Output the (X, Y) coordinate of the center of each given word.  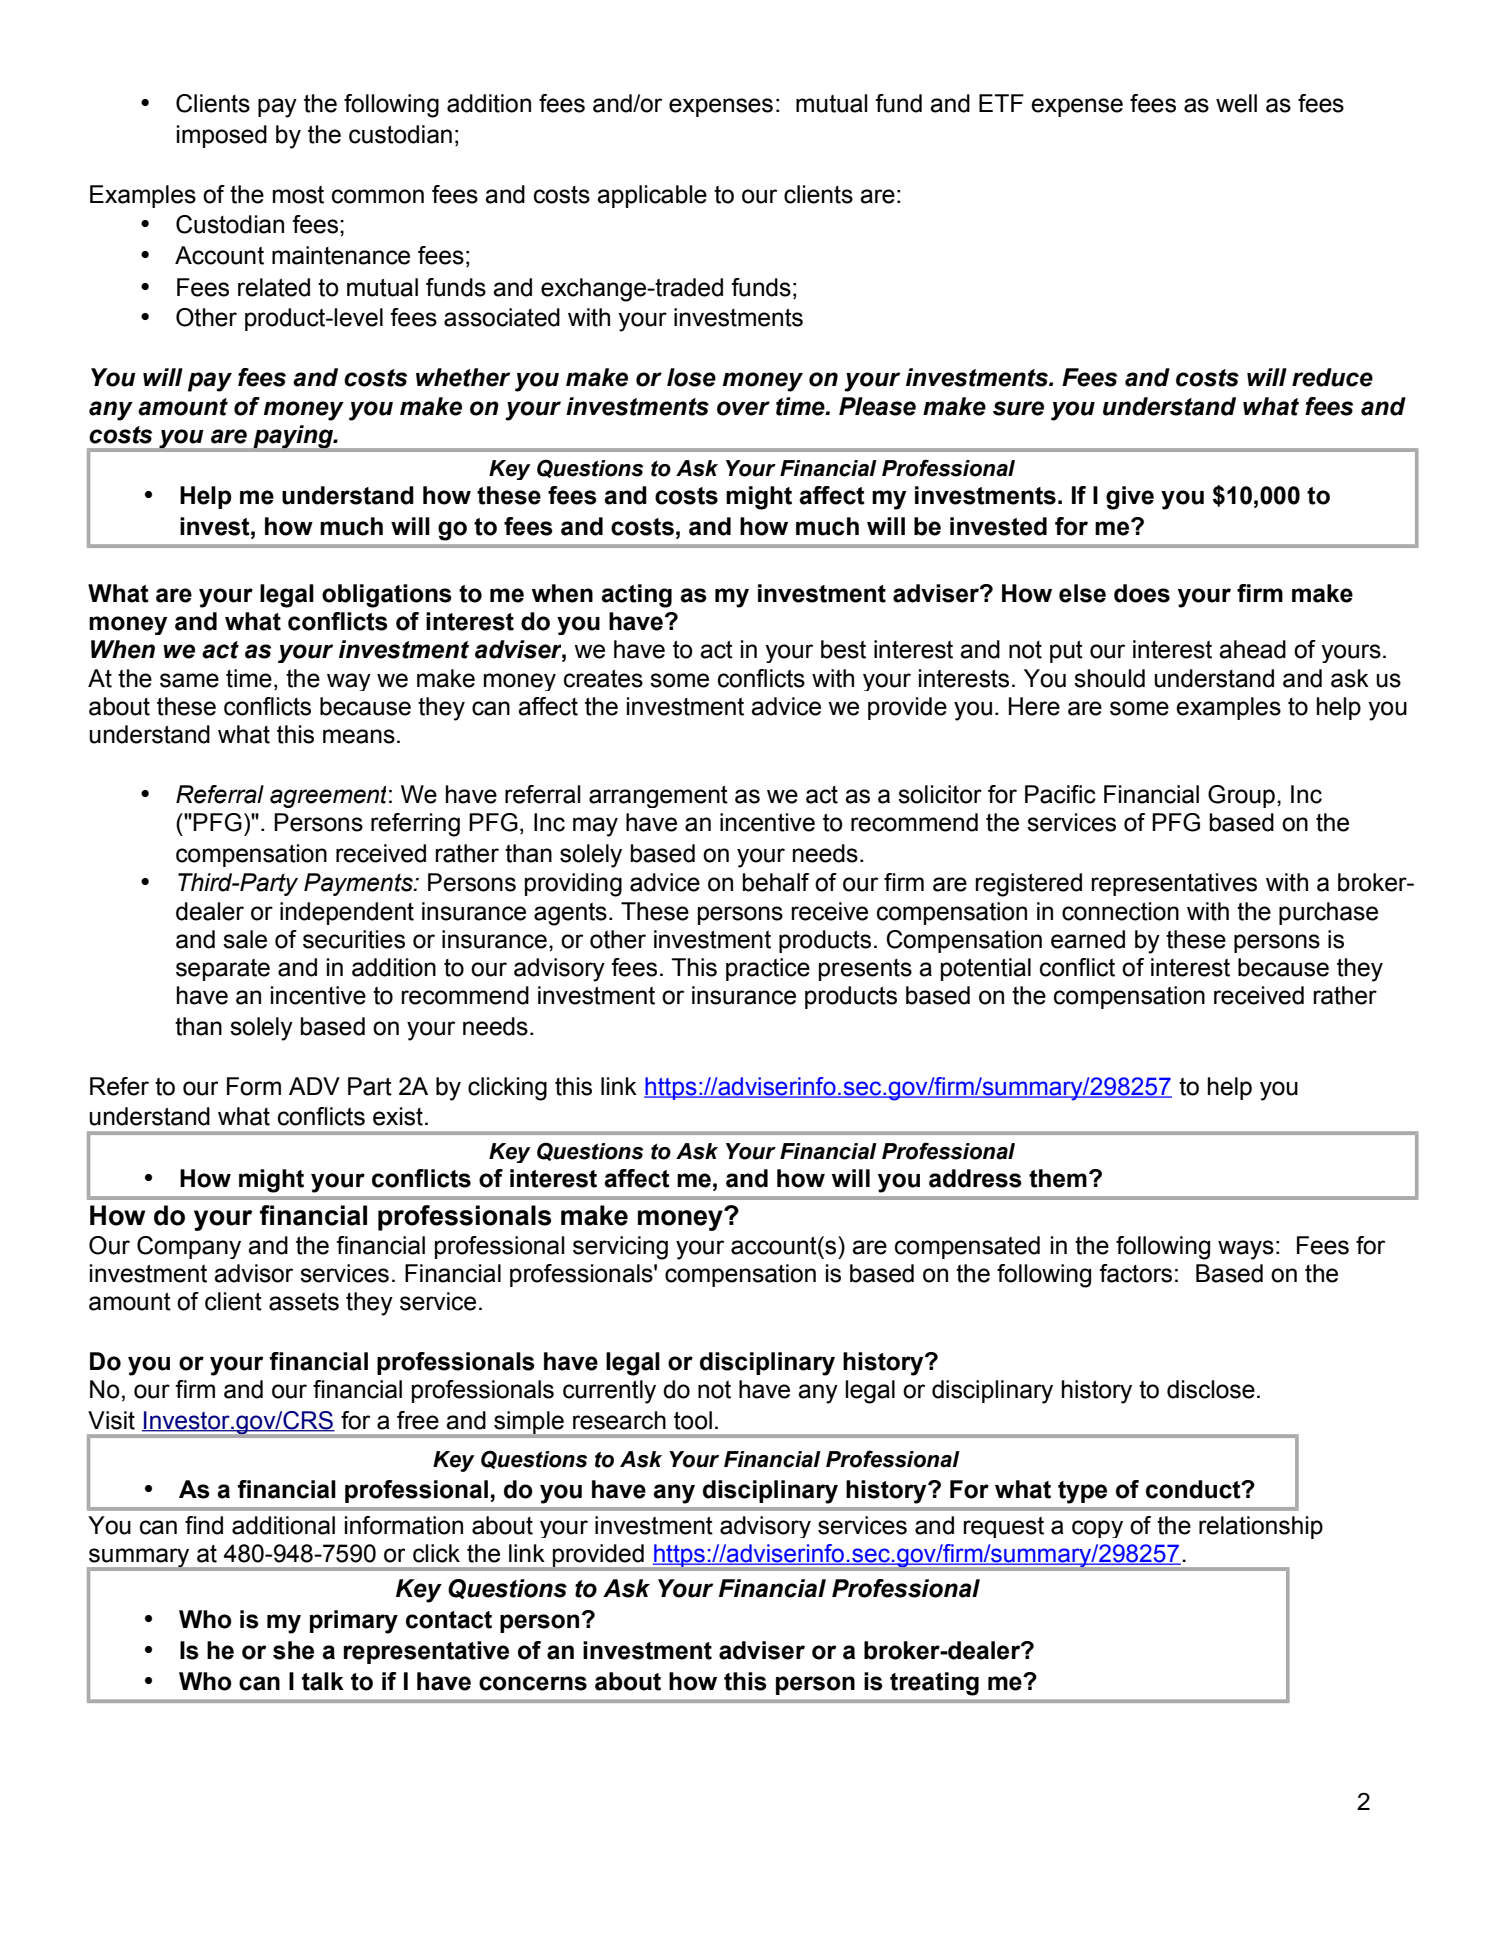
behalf (776, 882)
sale (245, 939)
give (1130, 498)
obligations (387, 596)
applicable (652, 196)
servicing (620, 1248)
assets (304, 1302)
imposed (222, 136)
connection (1120, 911)
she (293, 1650)
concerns (533, 1683)
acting (636, 596)
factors (1135, 1273)
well (1236, 103)
